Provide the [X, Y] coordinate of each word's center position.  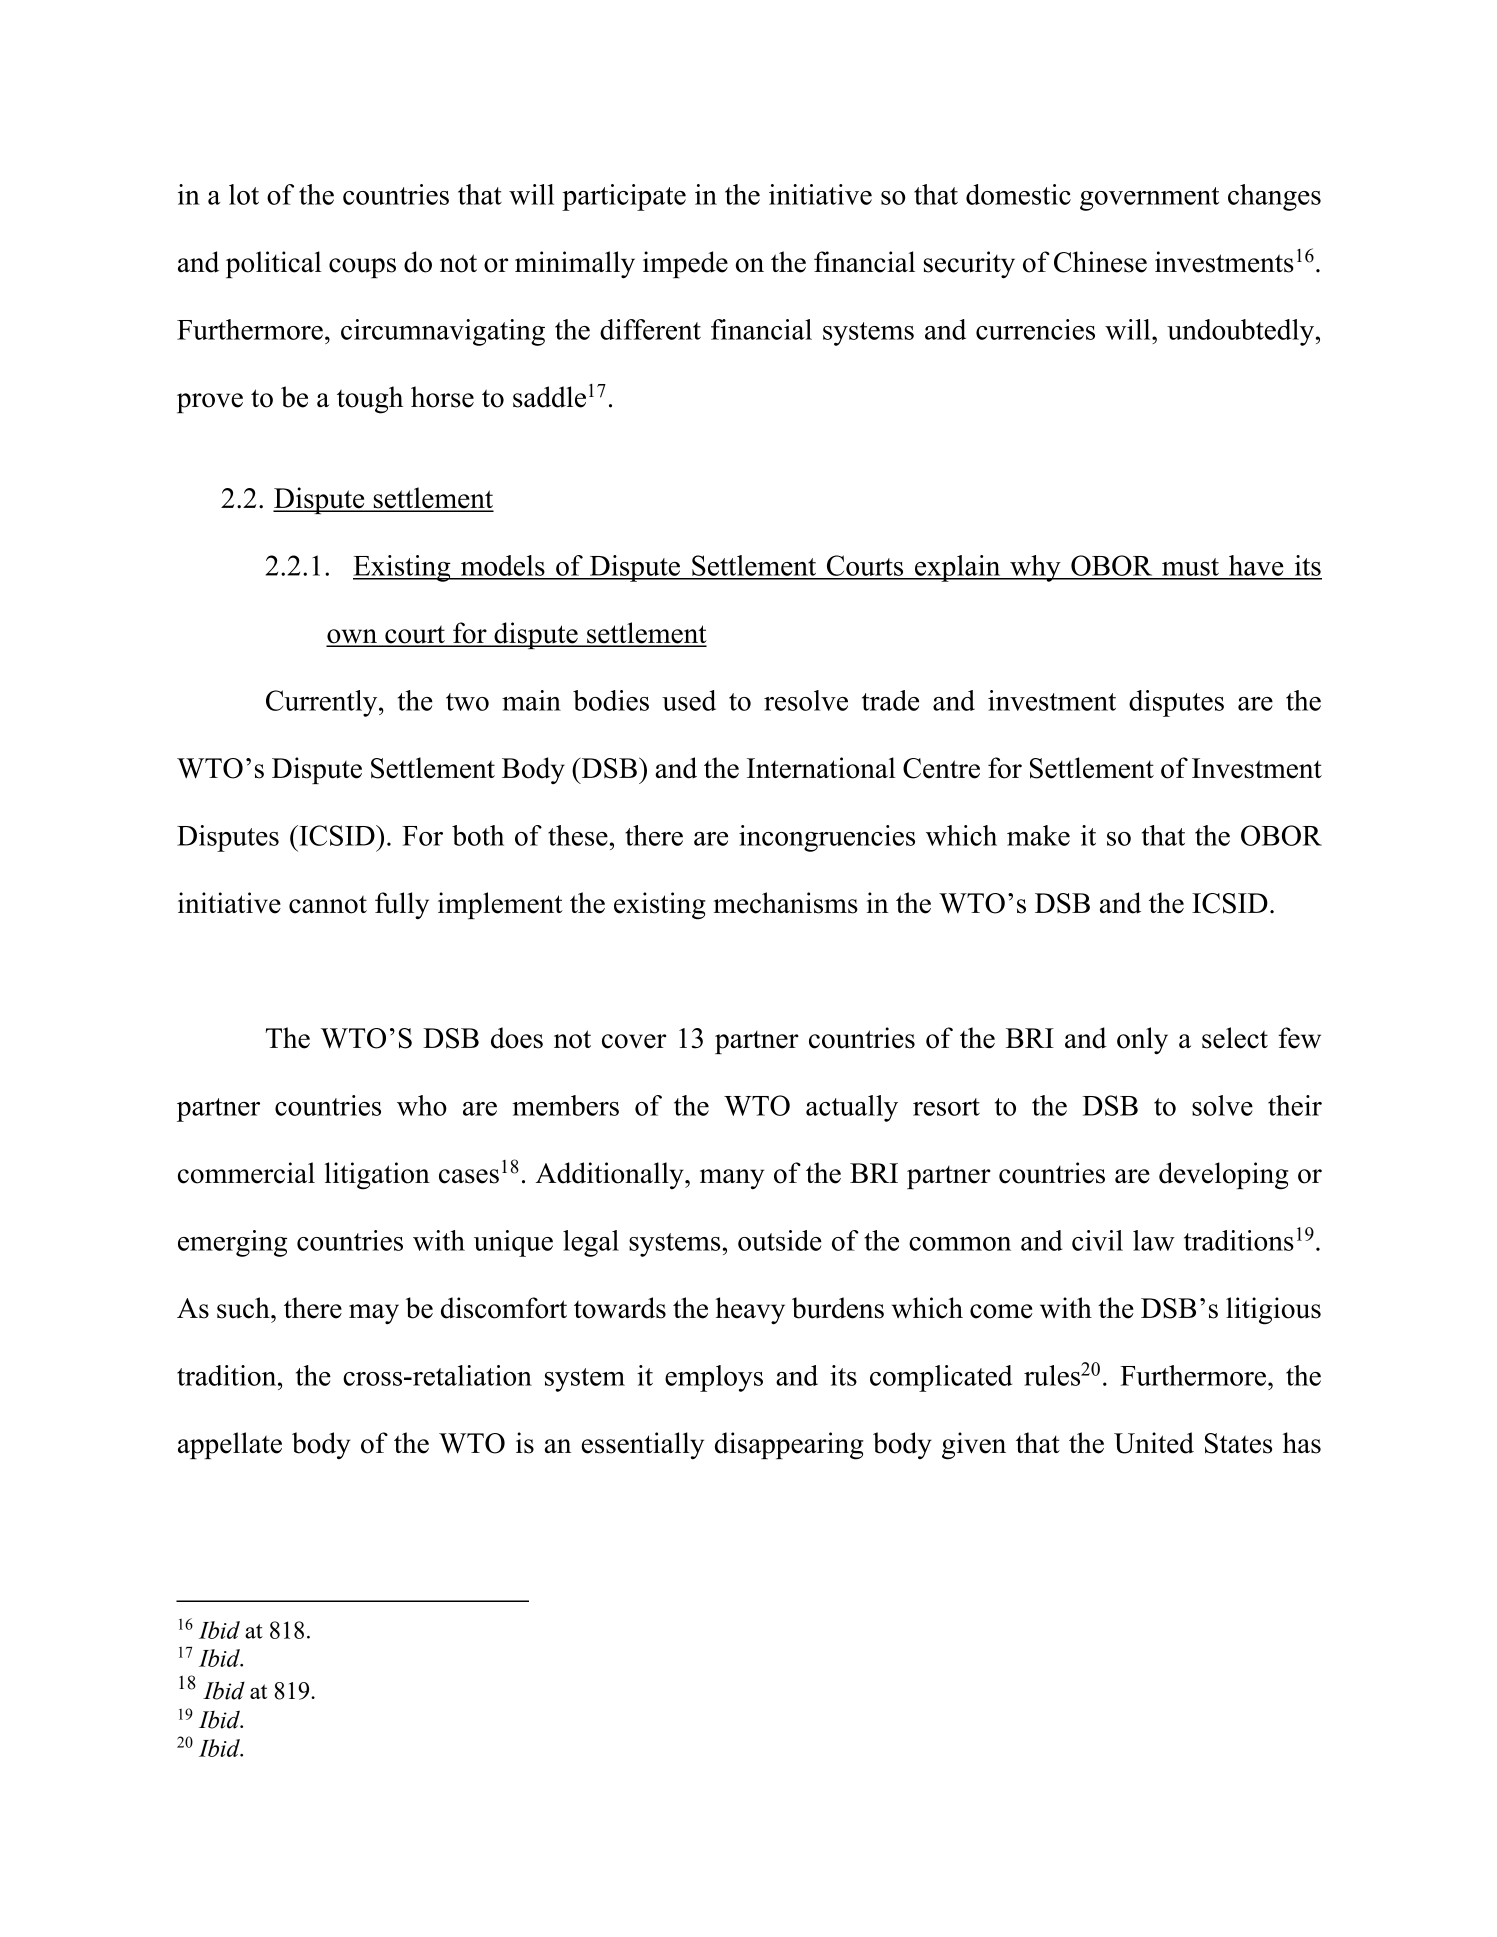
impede [685, 264]
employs [714, 1378]
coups [362, 268]
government [1149, 199]
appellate [230, 1445]
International [821, 768]
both [478, 835]
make [1038, 835]
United [1154, 1443]
